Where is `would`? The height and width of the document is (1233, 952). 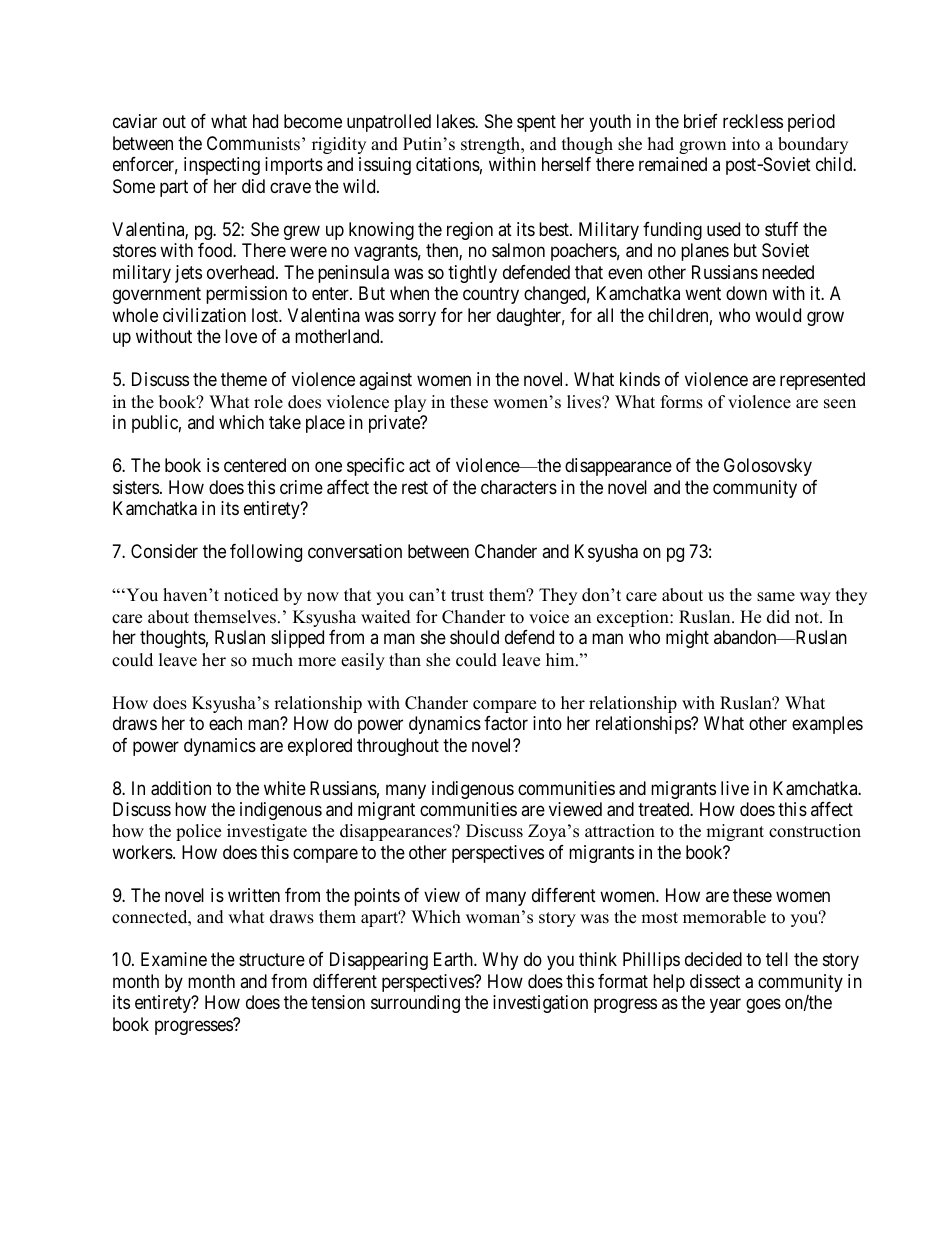
would is located at coordinates (778, 315).
